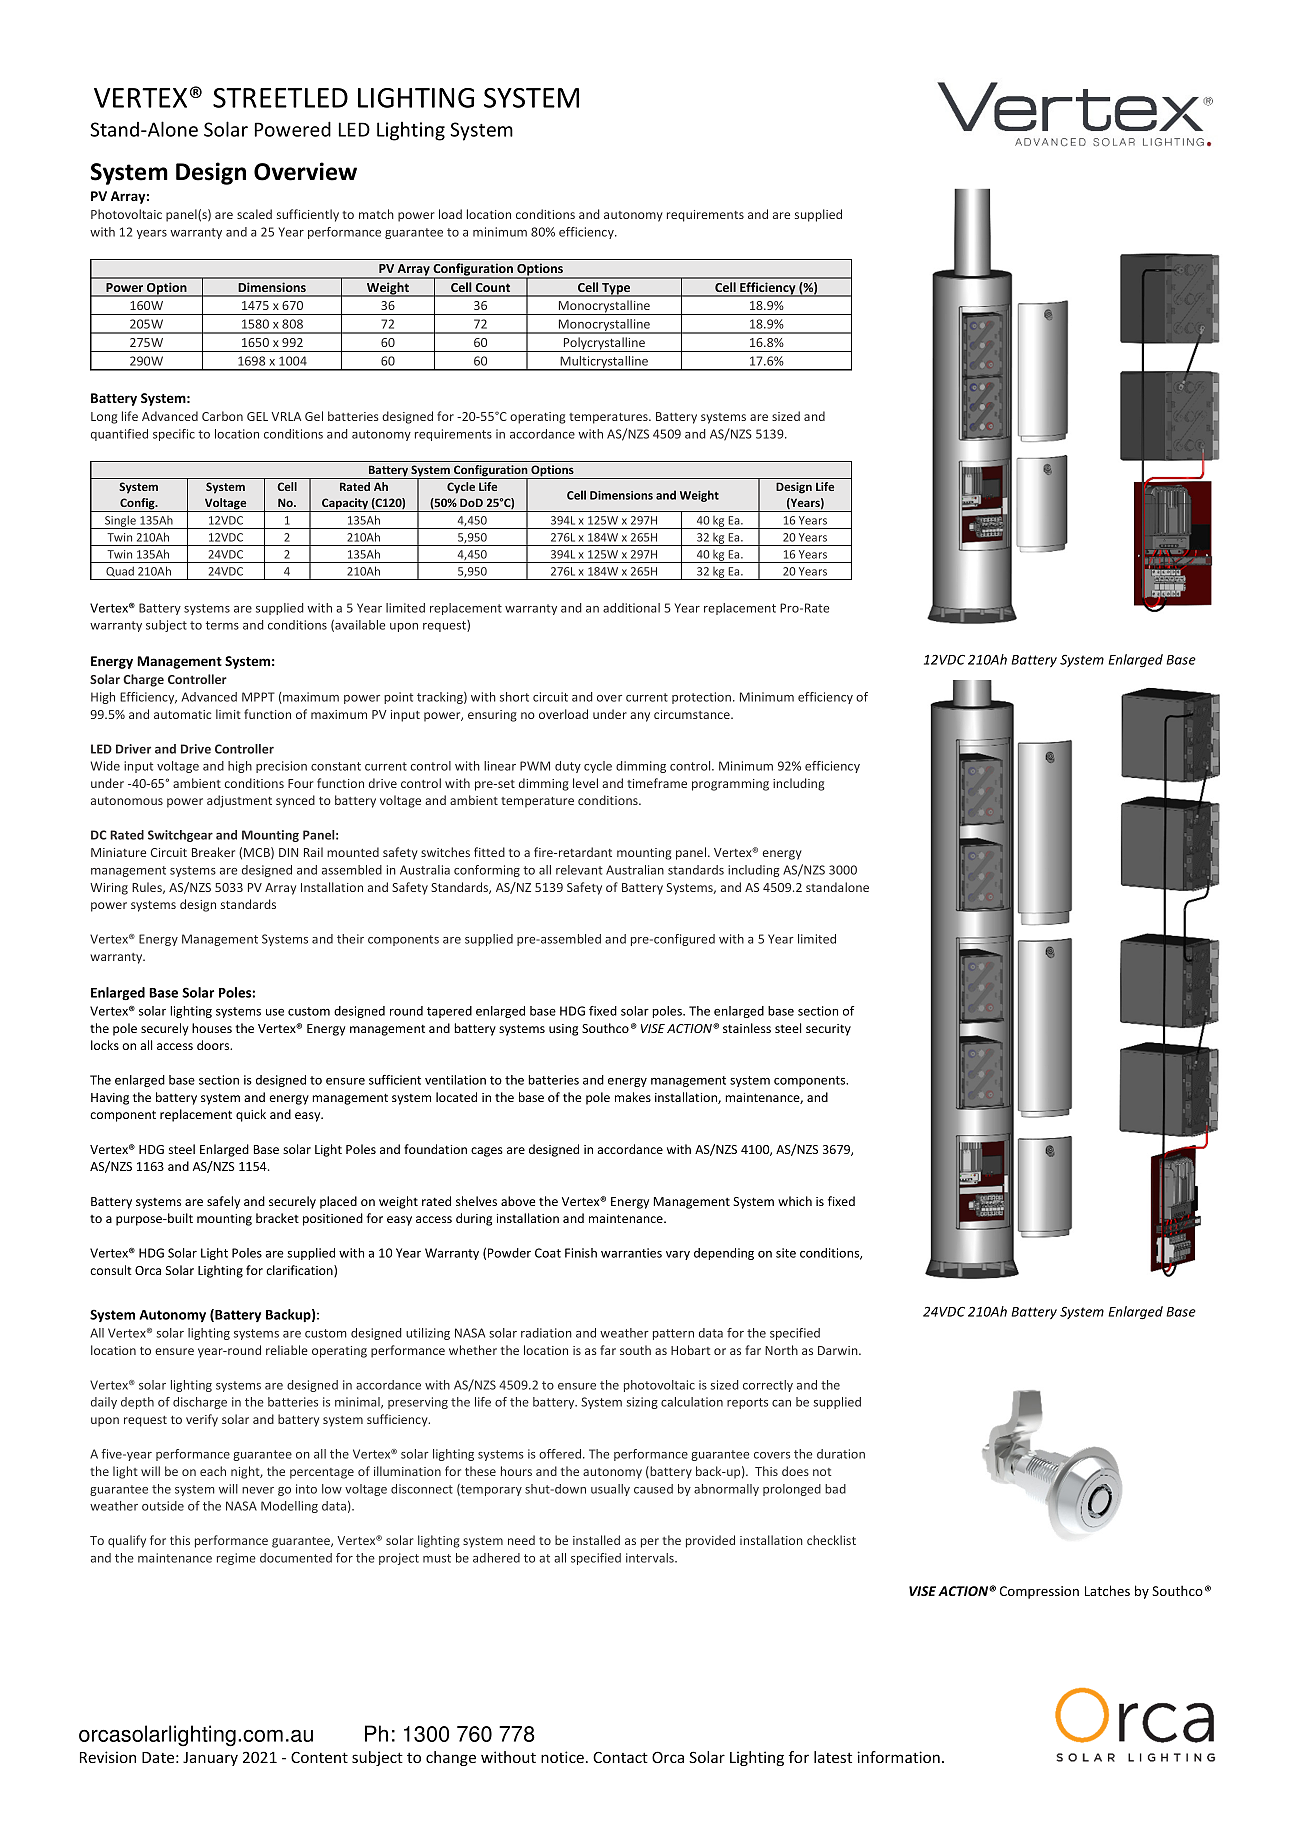  What do you see at coordinates (287, 1350) in the page?
I see `reliable` at bounding box center [287, 1350].
